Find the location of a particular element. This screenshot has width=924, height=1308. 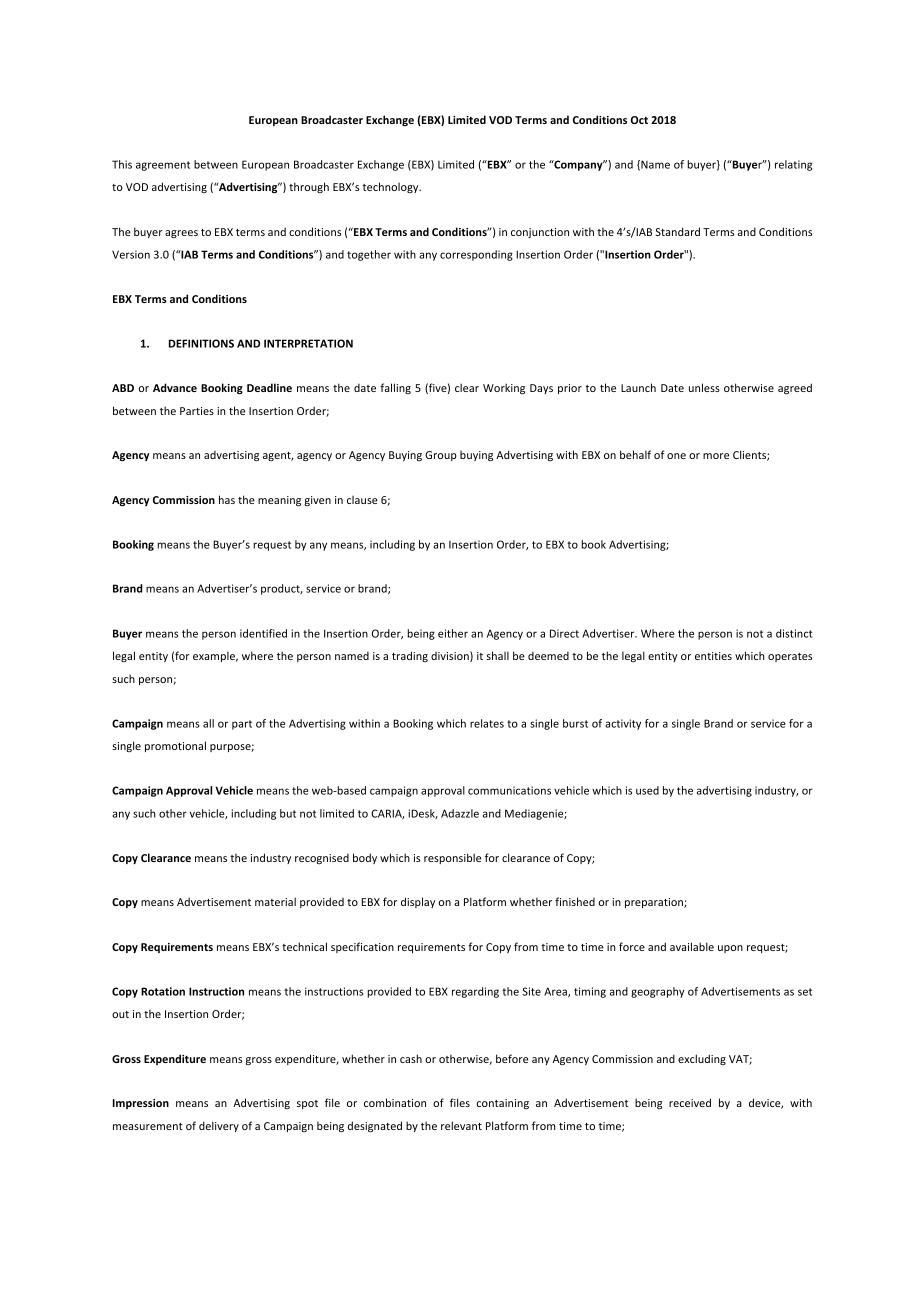

used is located at coordinates (647, 790).
